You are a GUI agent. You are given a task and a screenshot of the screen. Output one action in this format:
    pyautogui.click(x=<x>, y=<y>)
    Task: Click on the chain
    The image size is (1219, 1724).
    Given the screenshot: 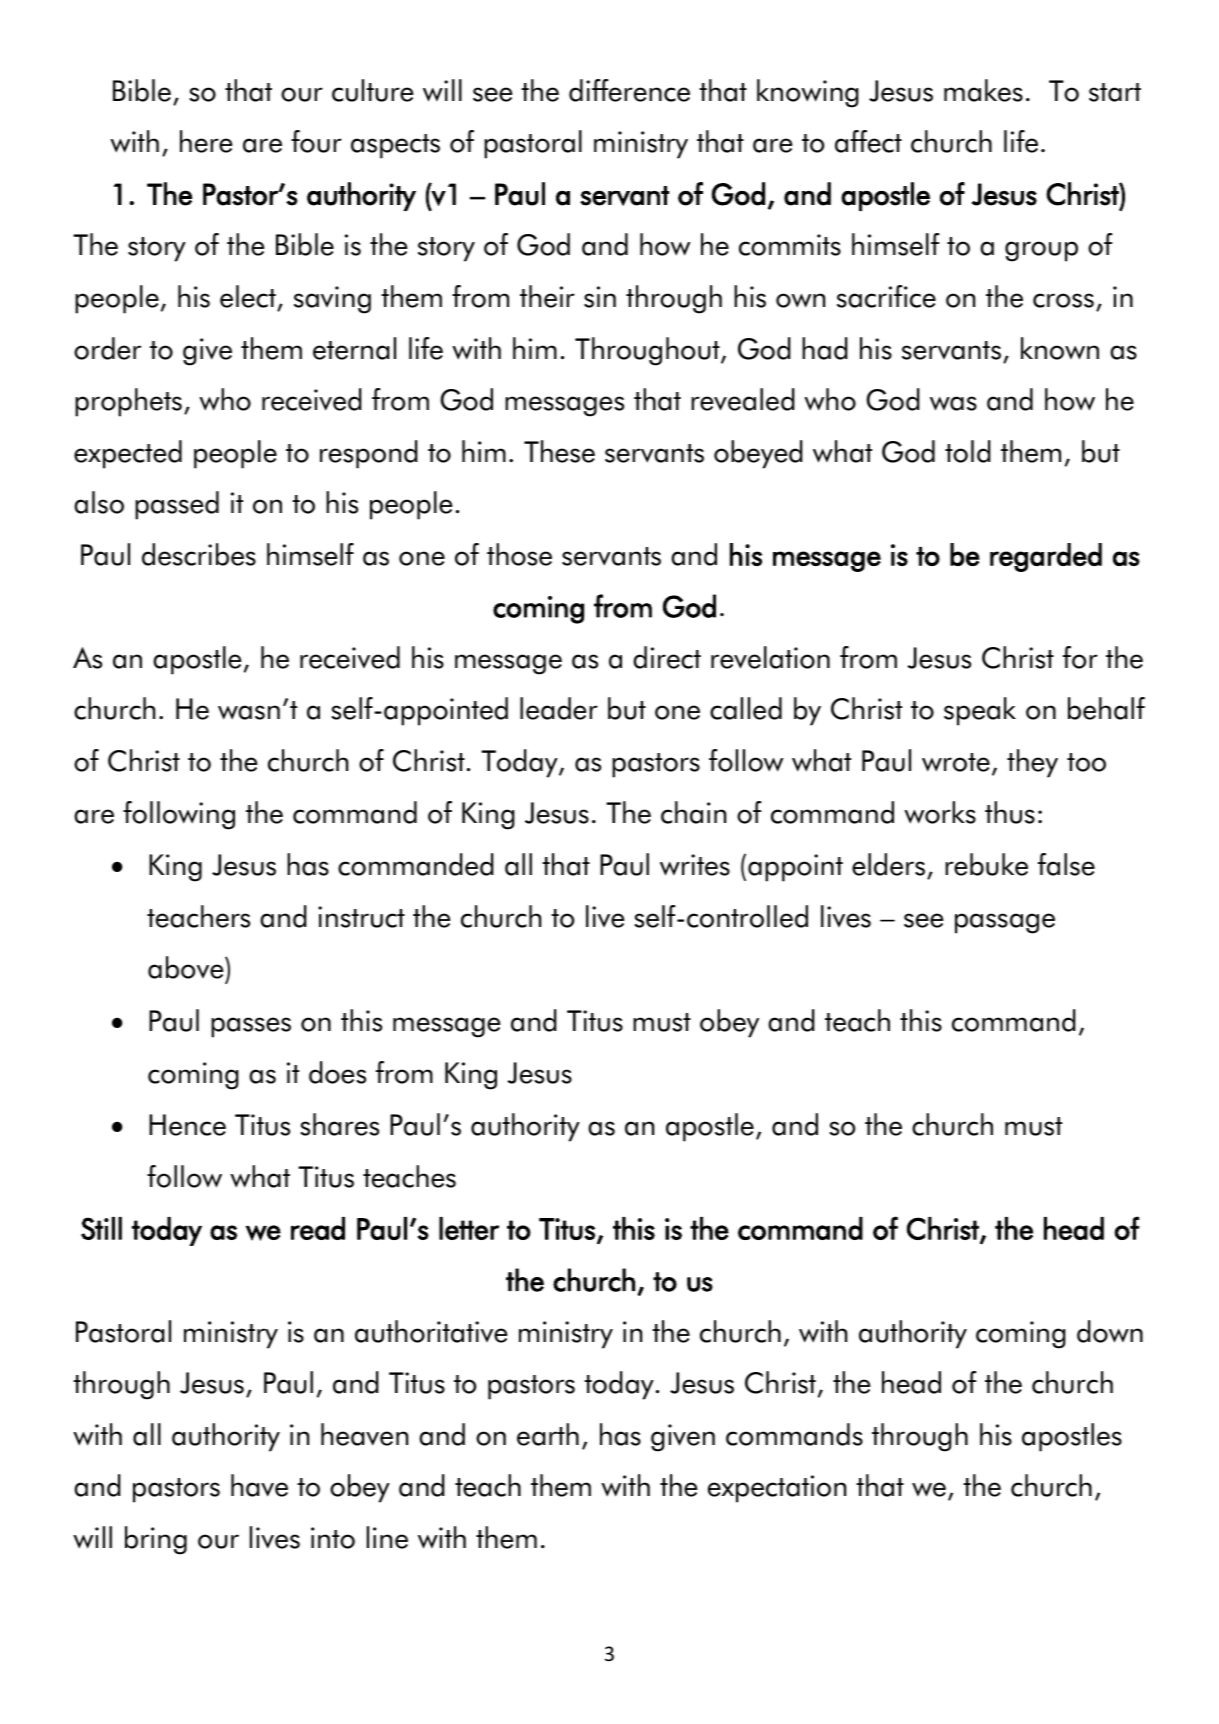 What is the action you would take?
    pyautogui.click(x=693, y=812)
